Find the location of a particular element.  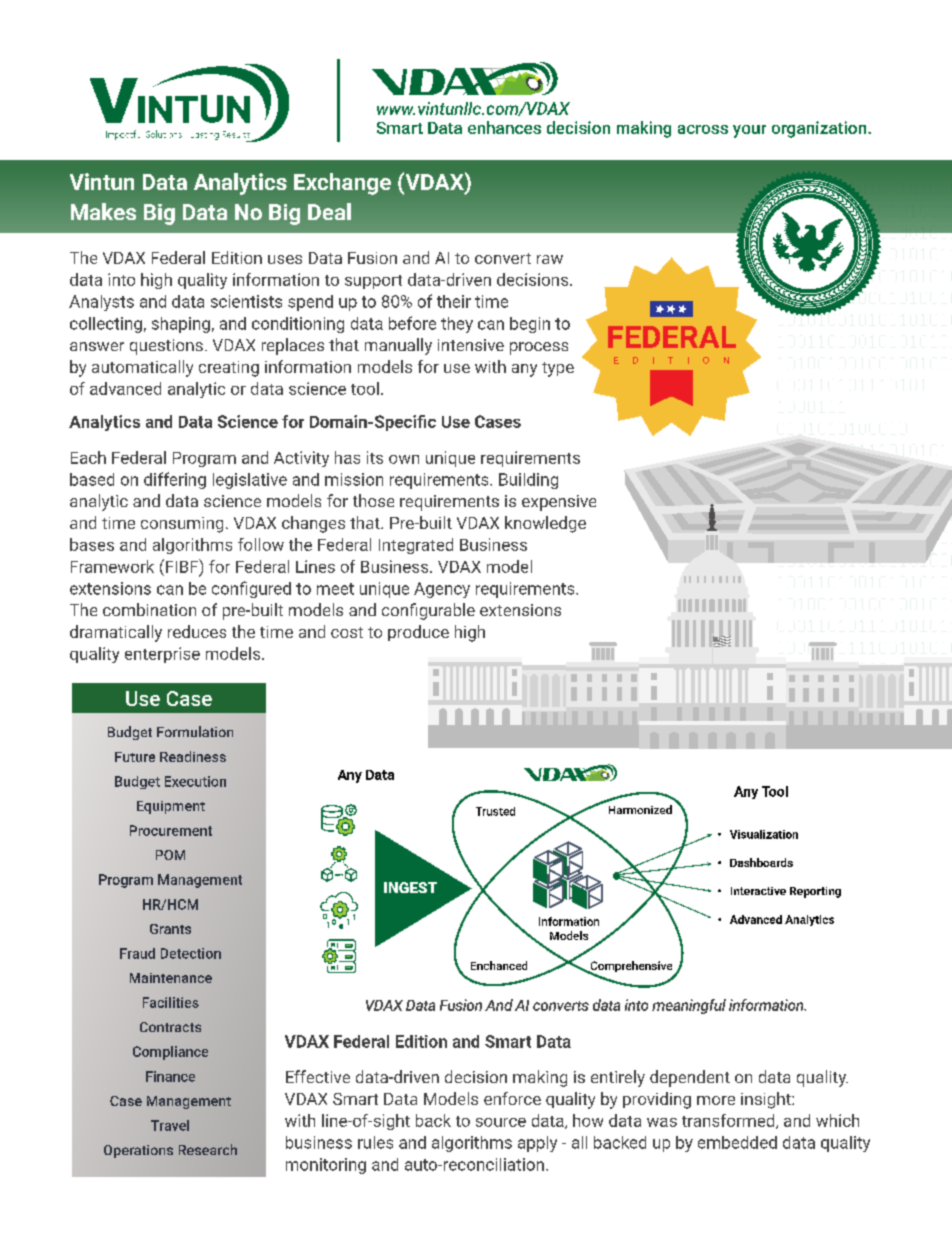

Visualization is located at coordinates (764, 834).
